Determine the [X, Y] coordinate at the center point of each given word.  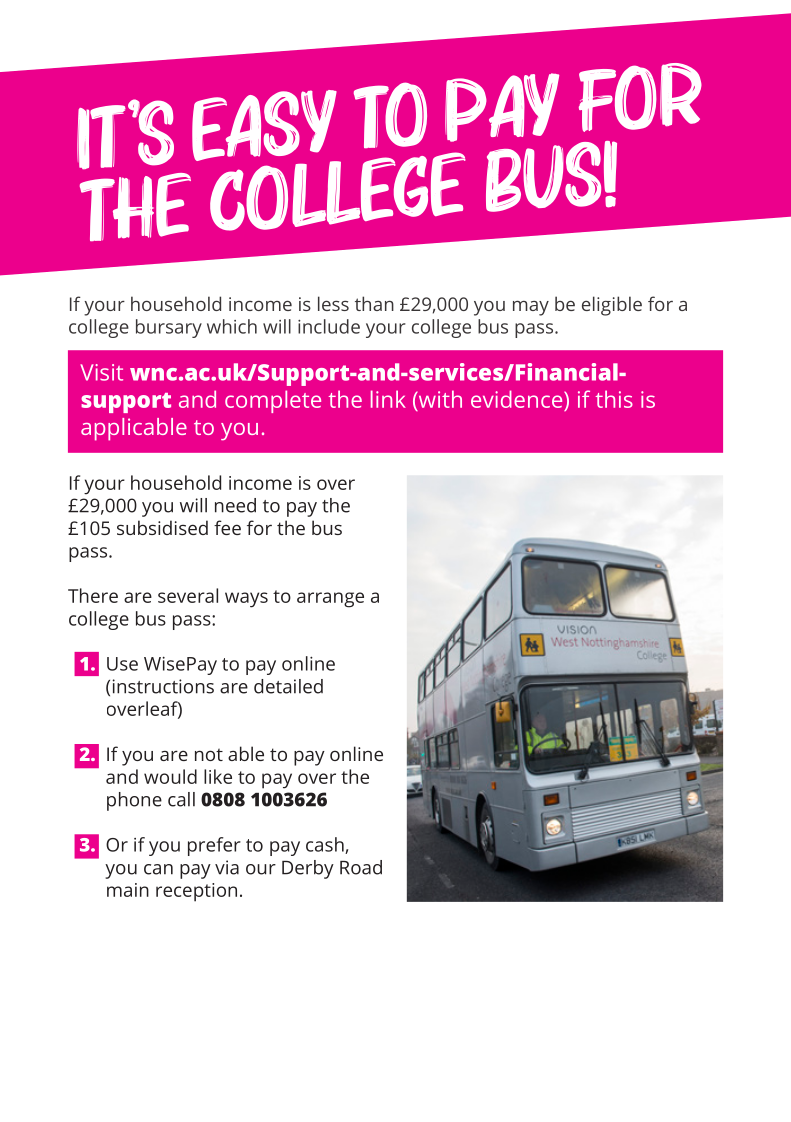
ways [246, 600]
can [158, 869]
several [188, 595]
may [531, 308]
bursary [169, 328]
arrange [330, 600]
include [329, 326]
